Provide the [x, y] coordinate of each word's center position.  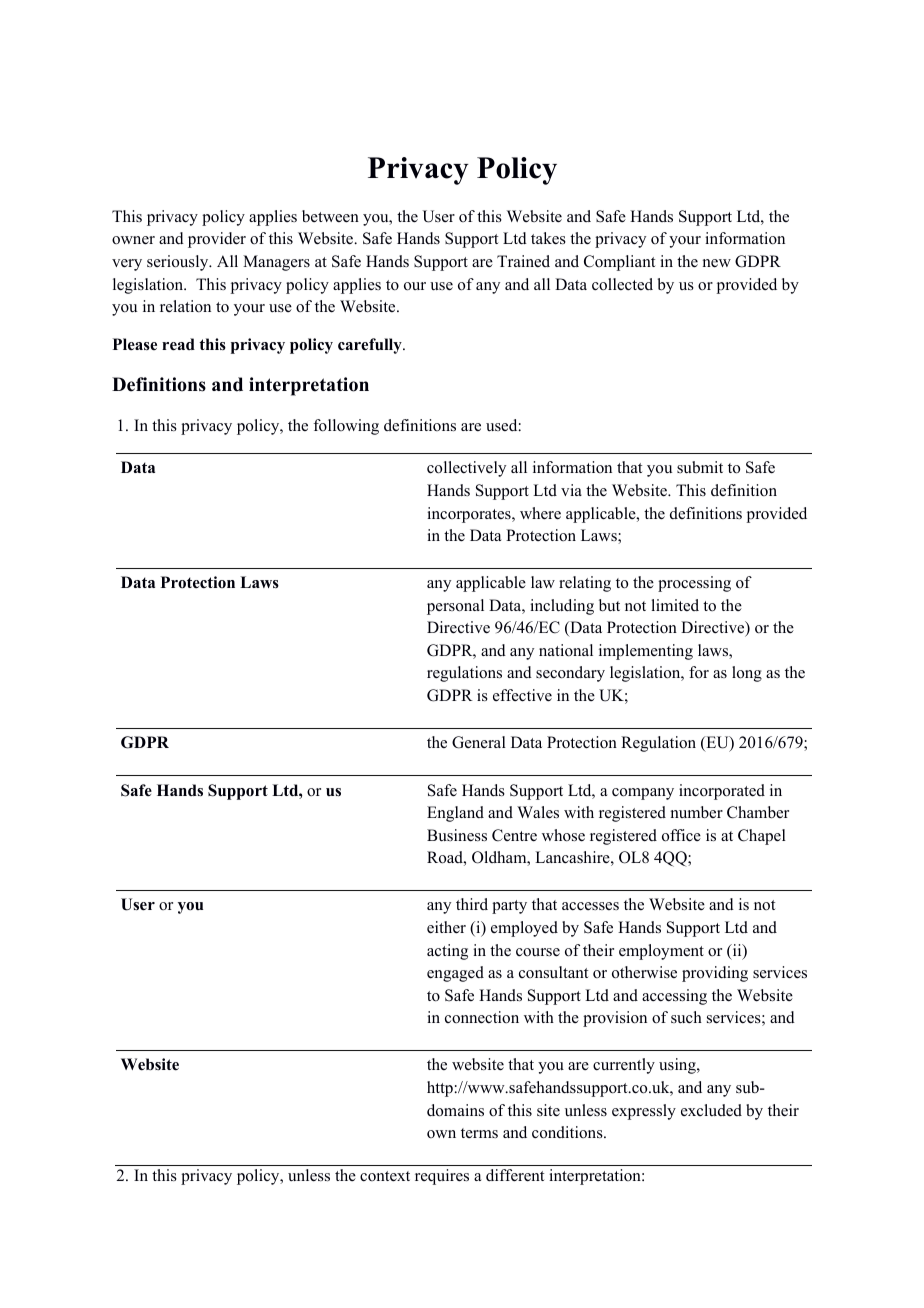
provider [217, 240]
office [681, 835]
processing [694, 584]
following [346, 427]
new [717, 263]
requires [442, 1177]
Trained [523, 261]
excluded [711, 1110]
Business [457, 835]
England [455, 814]
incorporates [470, 515]
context [385, 1176]
